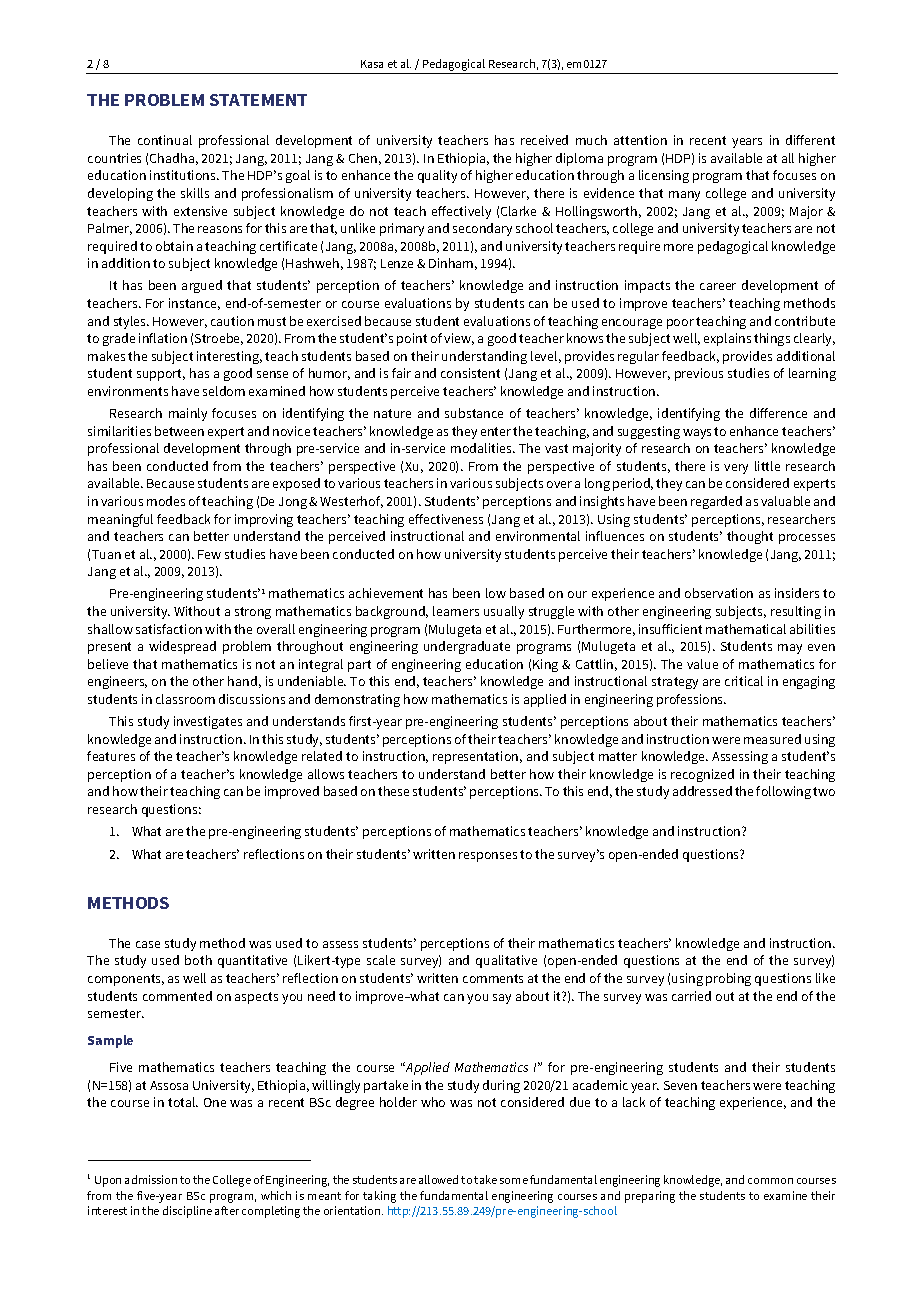  I want to click on quality, so click(437, 176).
